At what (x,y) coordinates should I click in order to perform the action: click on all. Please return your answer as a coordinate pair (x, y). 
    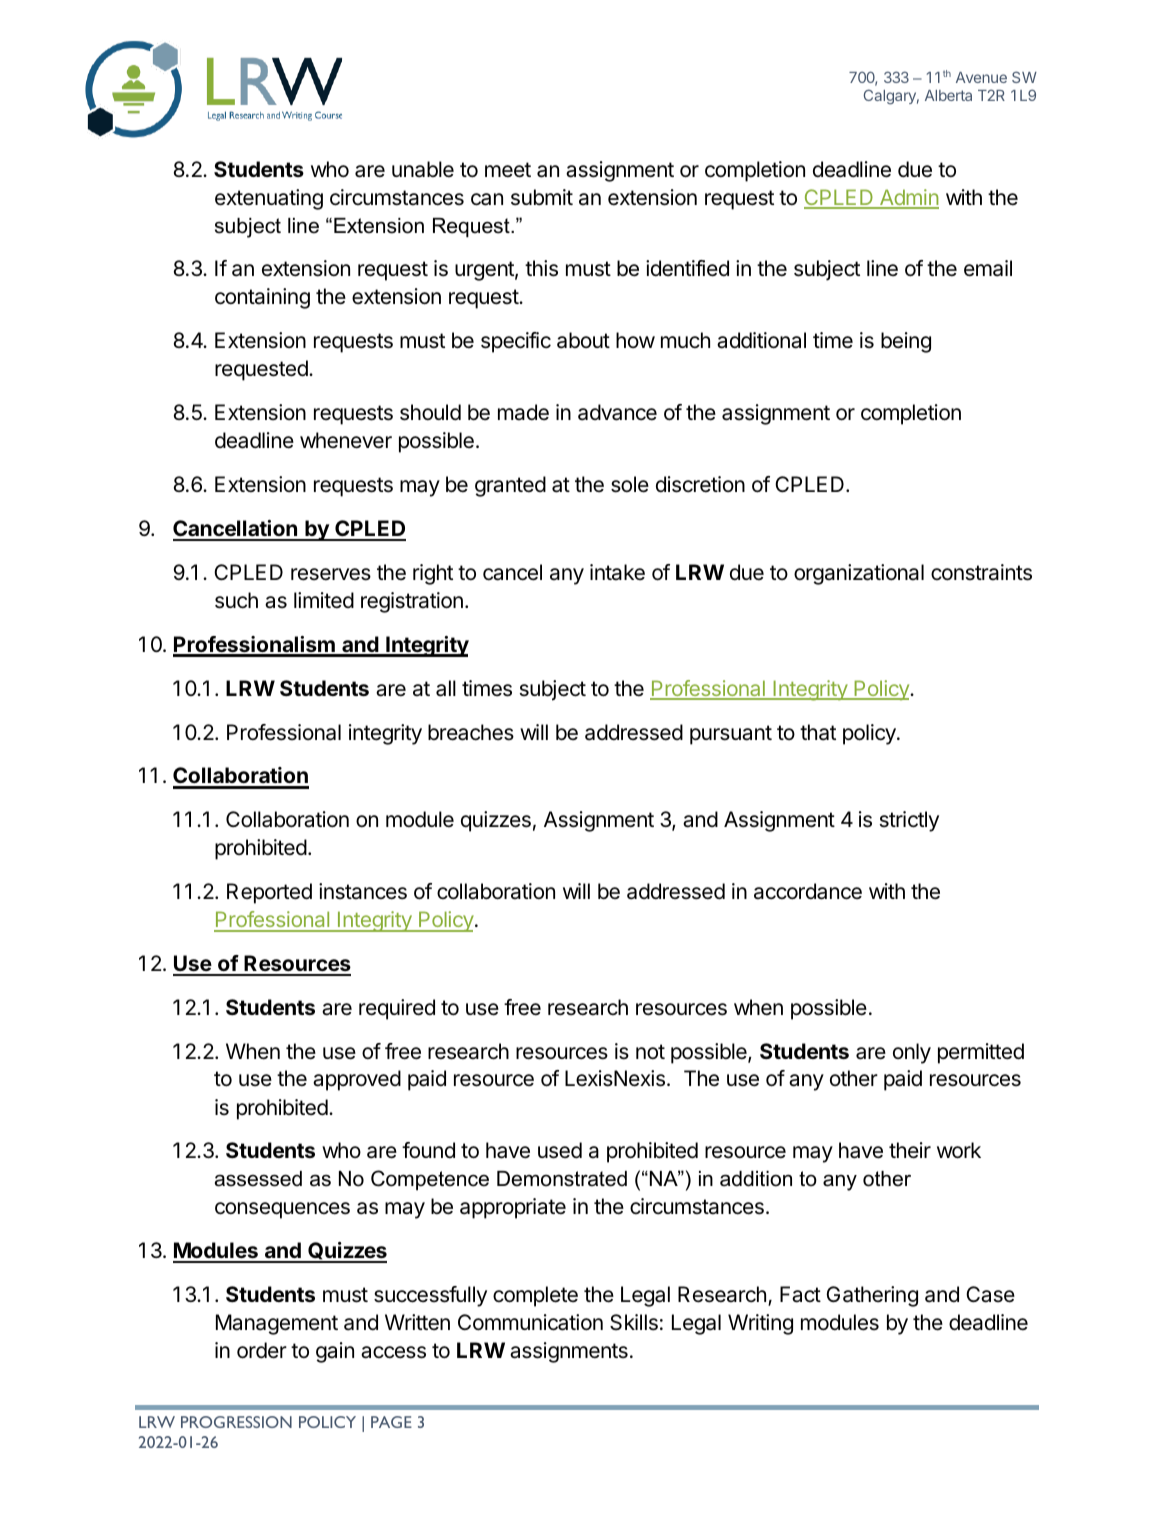
    Looking at the image, I should click on (446, 688).
